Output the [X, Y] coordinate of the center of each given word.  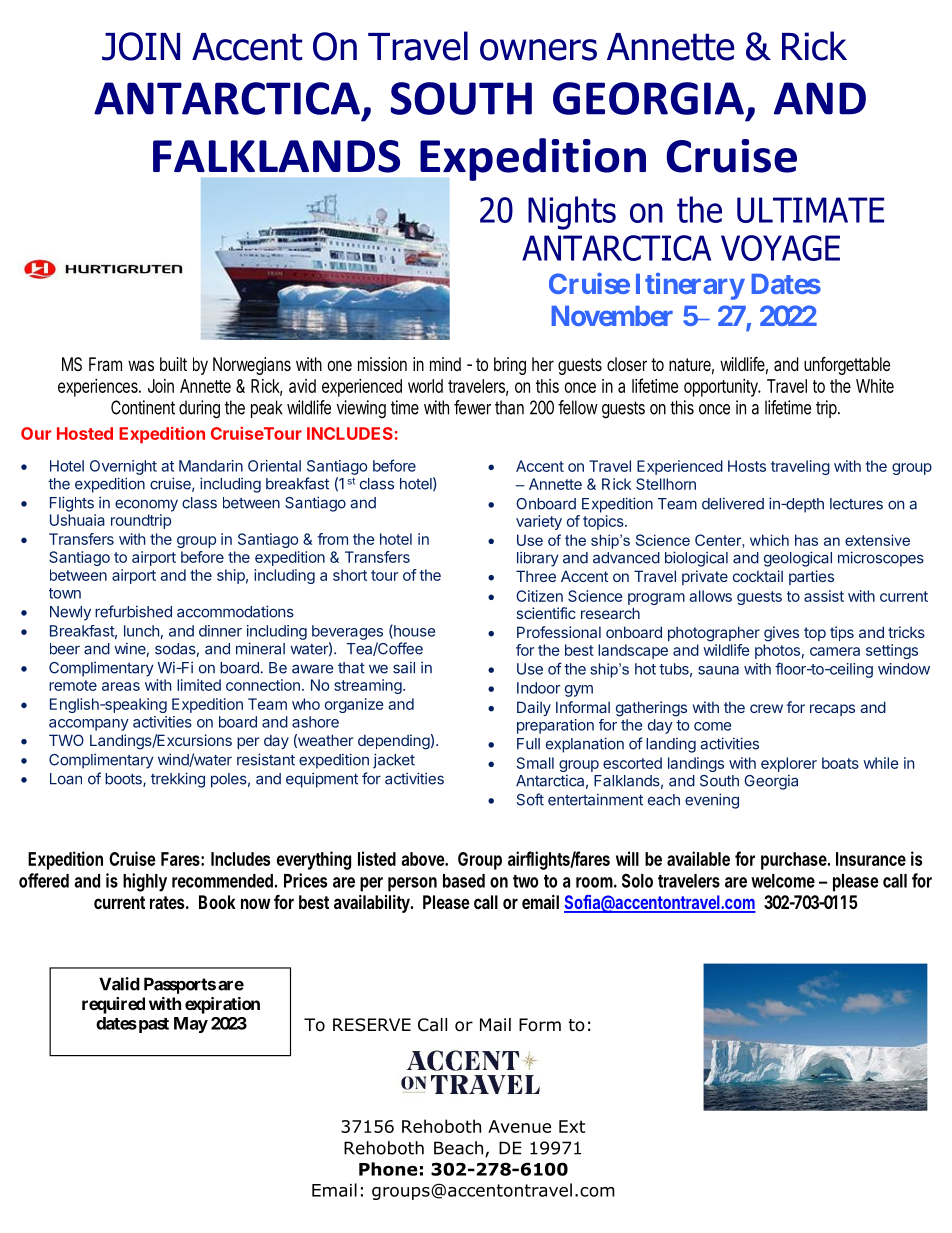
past [152, 1025]
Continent [143, 407]
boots [124, 780]
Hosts [747, 466]
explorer [789, 764]
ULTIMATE [810, 210]
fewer [472, 407]
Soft [530, 799]
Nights [572, 213]
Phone [388, 1169]
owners [538, 50]
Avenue [519, 1126]
